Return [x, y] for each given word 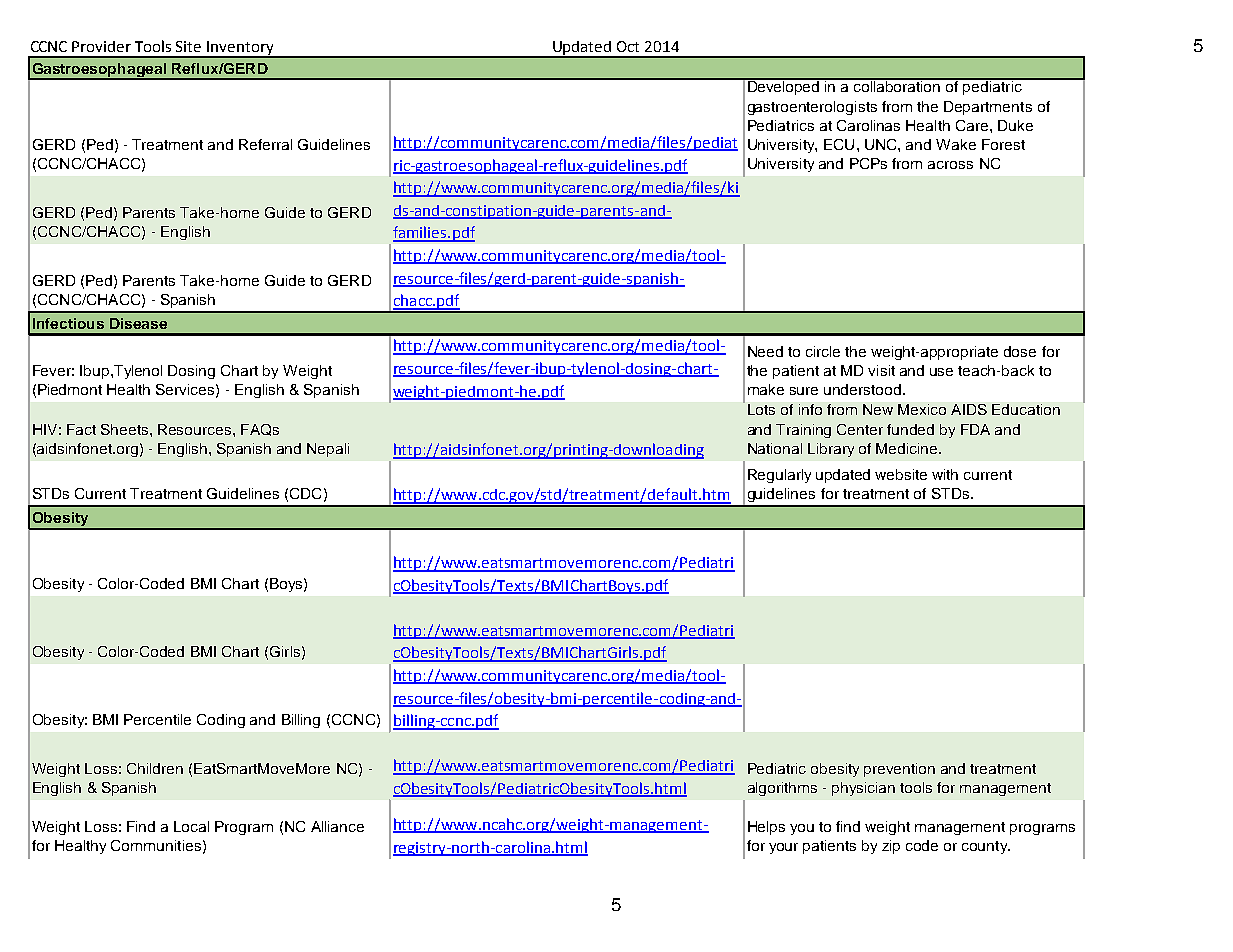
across [950, 165]
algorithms [782, 789]
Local [191, 826]
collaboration [897, 85]
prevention [899, 770]
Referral [265, 144]
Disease [138, 323]
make [766, 389]
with [945, 474]
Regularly [779, 476]
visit [881, 370]
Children [155, 768]
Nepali [328, 450]
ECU [839, 144]
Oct [628, 46]
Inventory [240, 49]
